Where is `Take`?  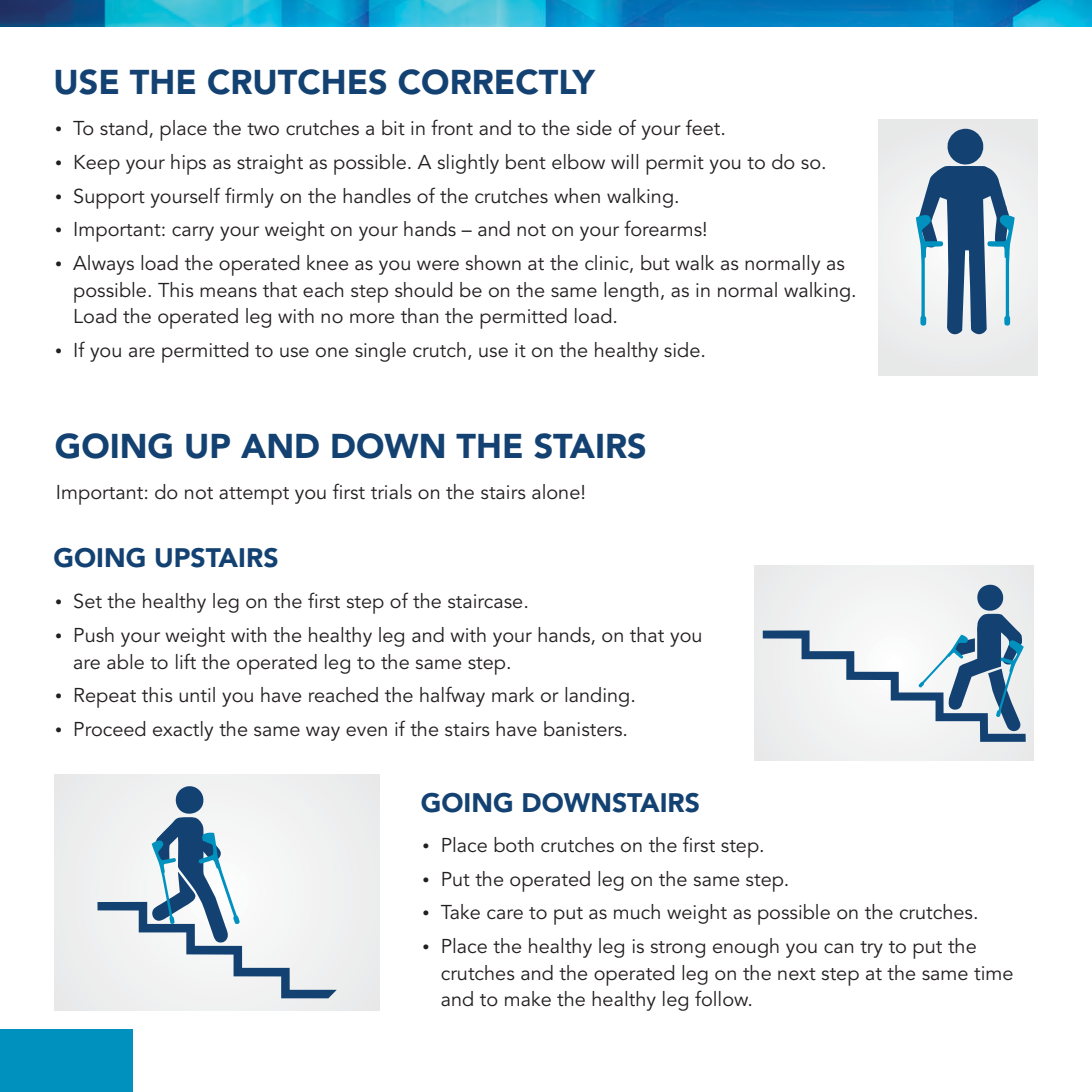 Take is located at coordinates (460, 911).
